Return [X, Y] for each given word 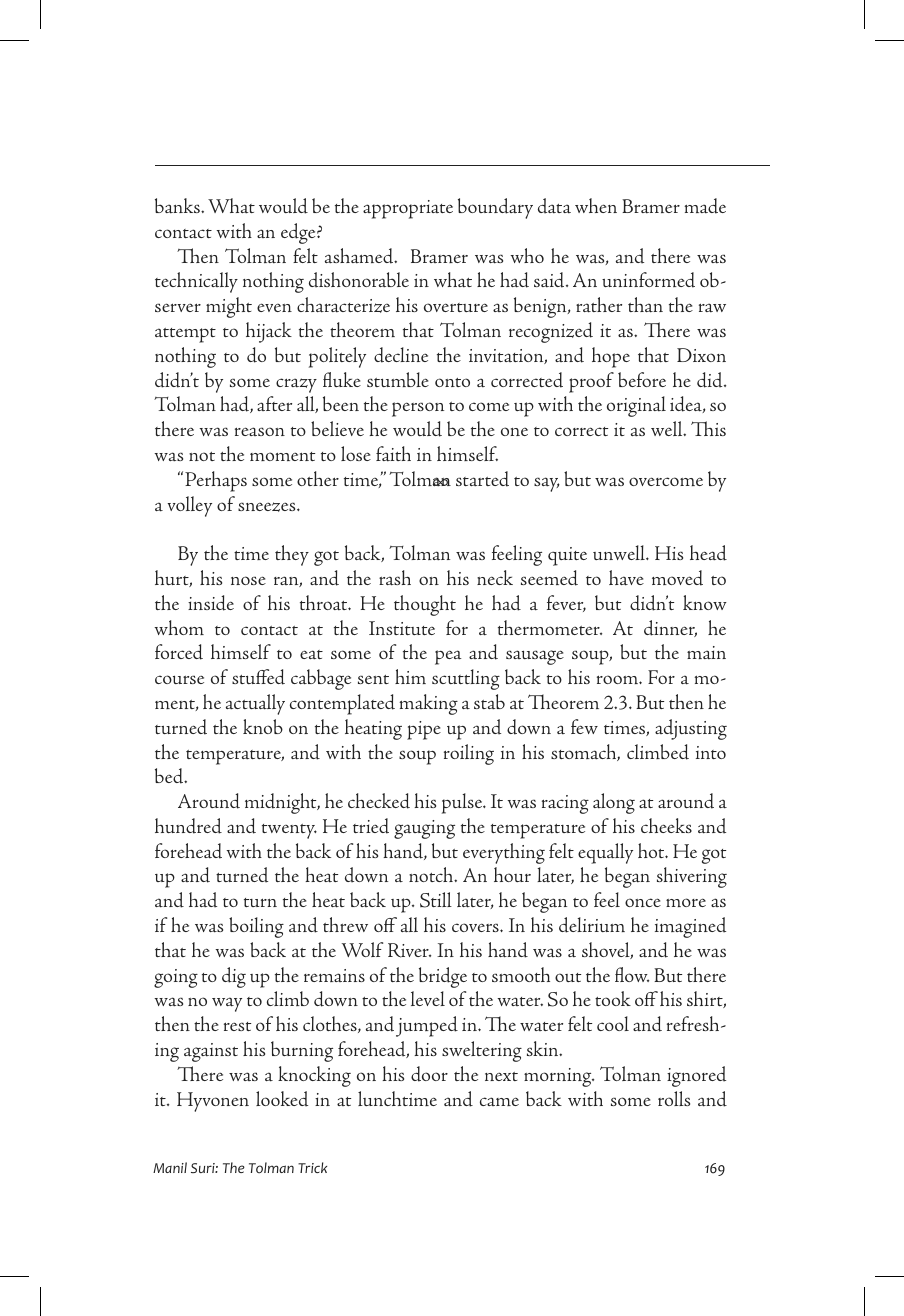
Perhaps [216, 481]
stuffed [258, 677]
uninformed [648, 280]
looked [282, 1099]
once [643, 902]
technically [196, 282]
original [636, 406]
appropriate [408, 209]
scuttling [466, 679]
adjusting [691, 729]
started [482, 479]
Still [436, 900]
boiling [256, 927]
